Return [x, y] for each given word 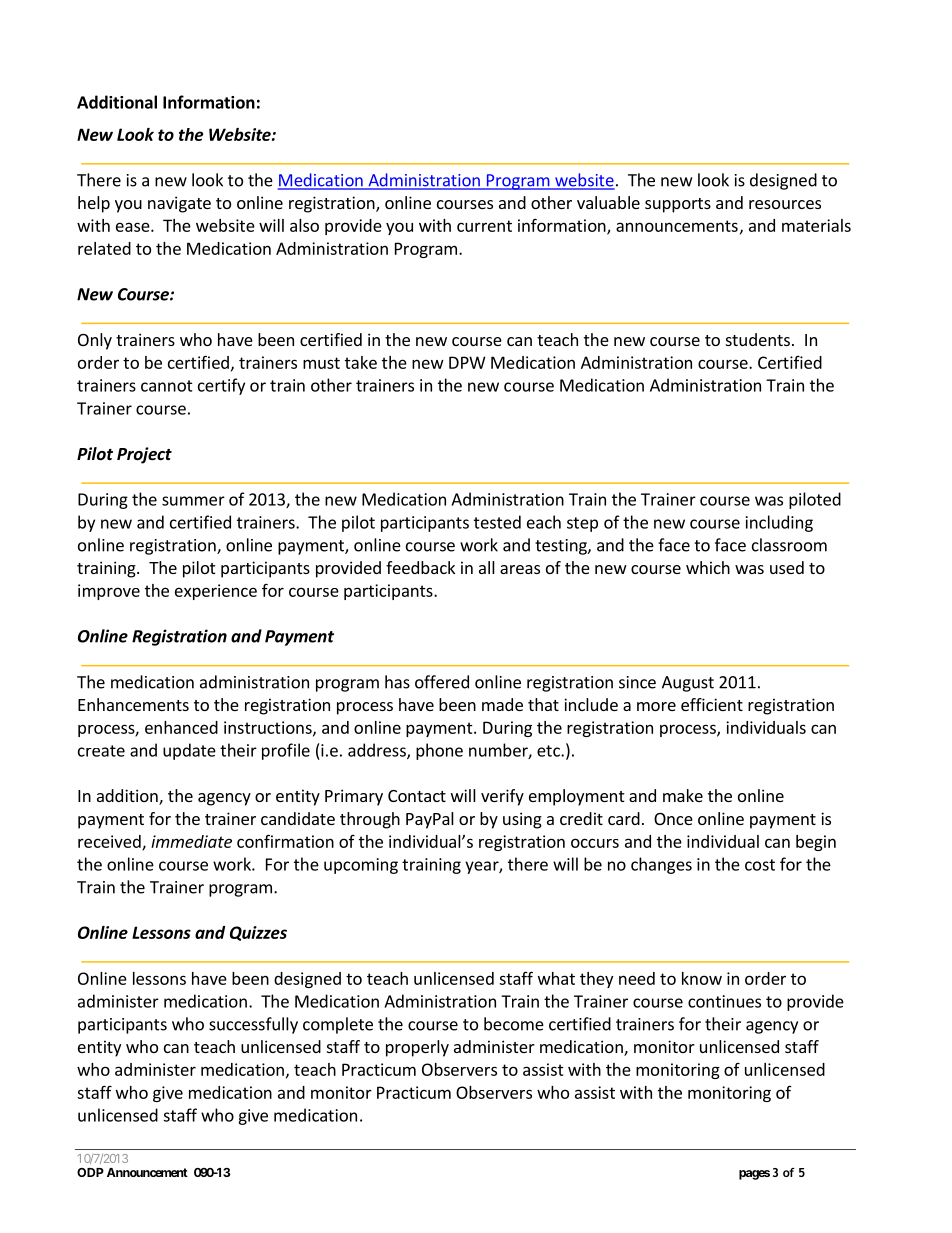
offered [442, 682]
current [484, 226]
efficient [712, 704]
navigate [179, 204]
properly [417, 1048]
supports [678, 205]
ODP [90, 1172]
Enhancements [133, 704]
